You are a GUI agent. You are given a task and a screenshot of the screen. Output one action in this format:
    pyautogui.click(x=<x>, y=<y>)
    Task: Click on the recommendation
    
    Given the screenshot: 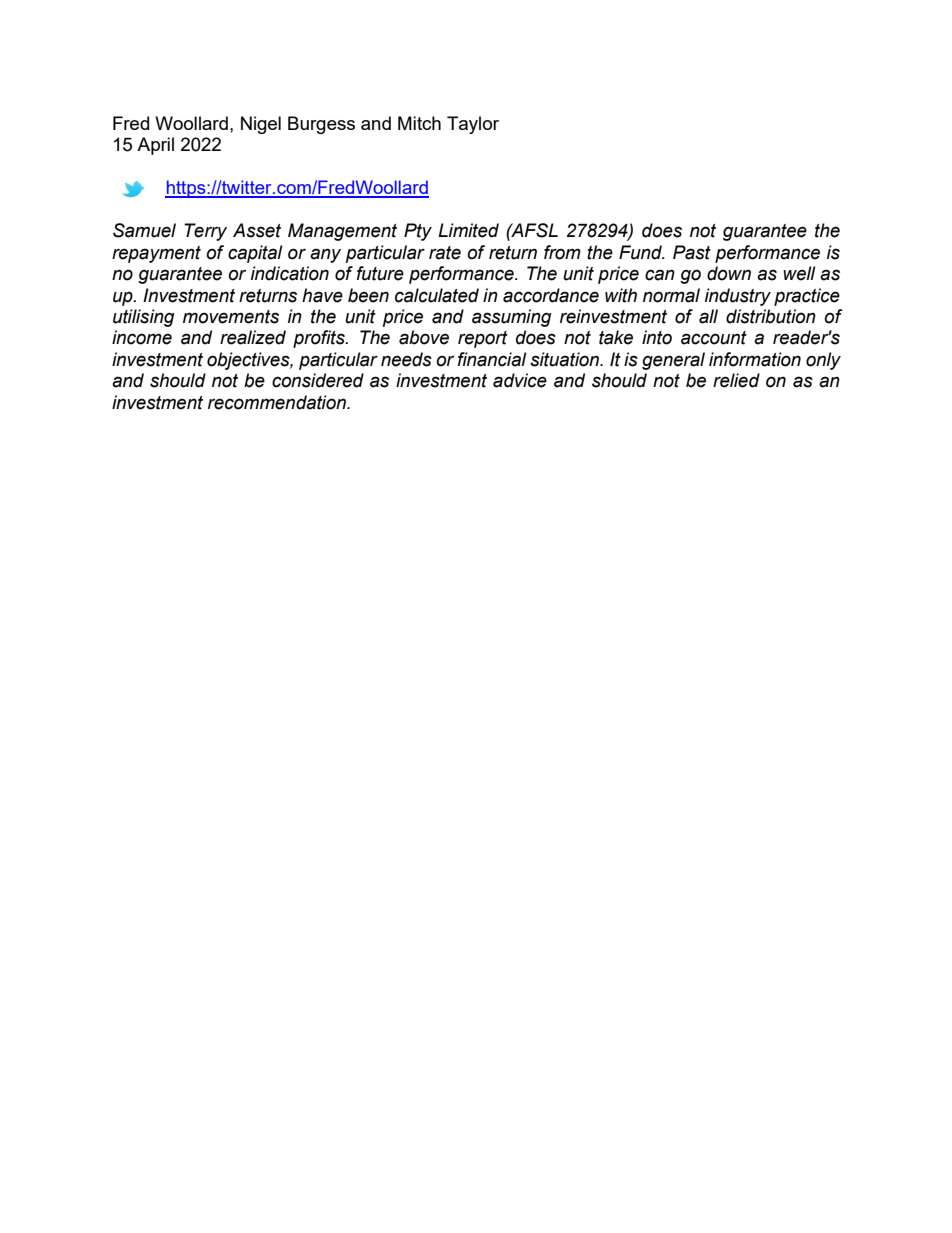 What is the action you would take?
    pyautogui.click(x=278, y=402)
